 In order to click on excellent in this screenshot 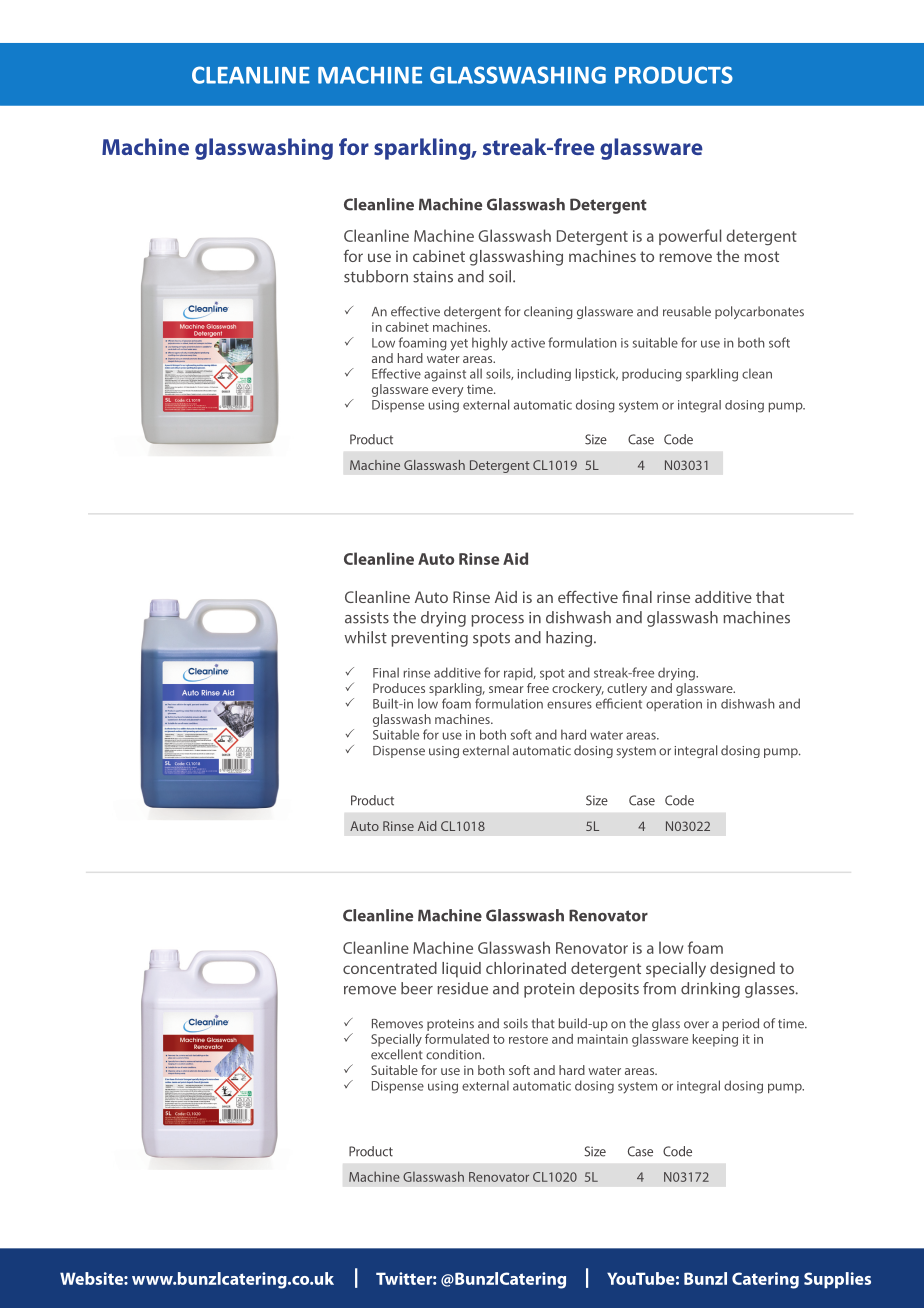, I will do `click(397, 1054)`.
